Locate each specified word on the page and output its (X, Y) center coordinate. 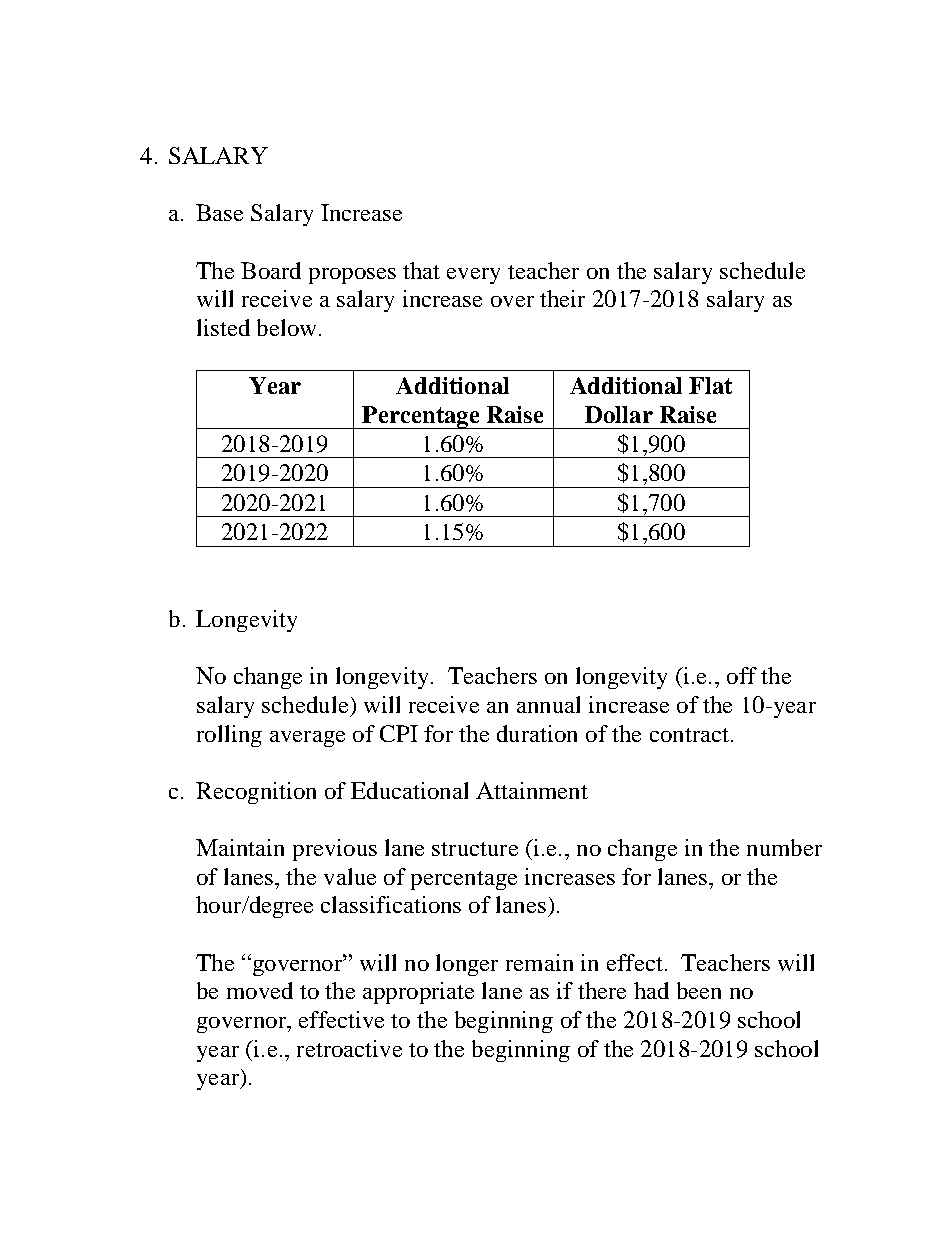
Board (271, 270)
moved (260, 990)
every (473, 276)
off (742, 675)
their (562, 298)
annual (548, 704)
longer (467, 965)
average (307, 739)
